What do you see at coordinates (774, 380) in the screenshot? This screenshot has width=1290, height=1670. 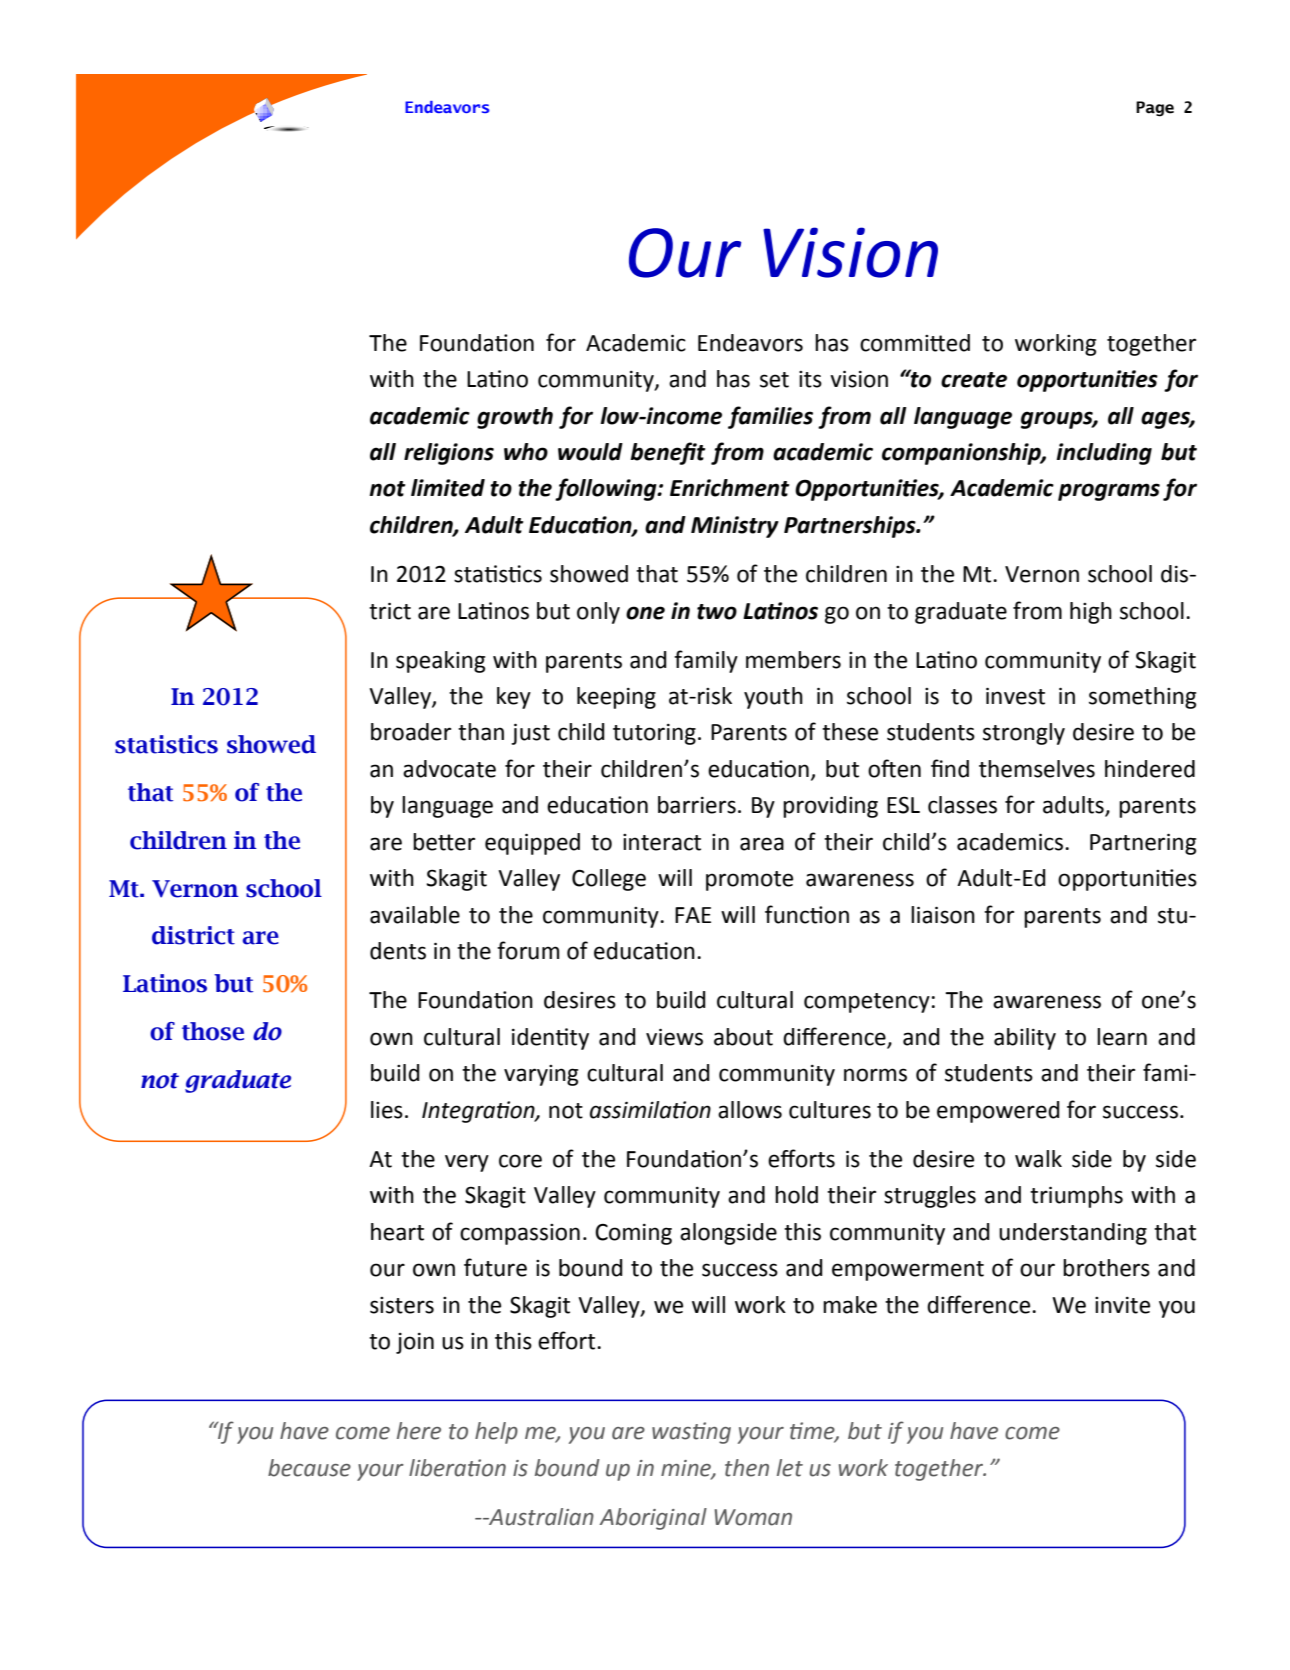 I see `set` at bounding box center [774, 380].
